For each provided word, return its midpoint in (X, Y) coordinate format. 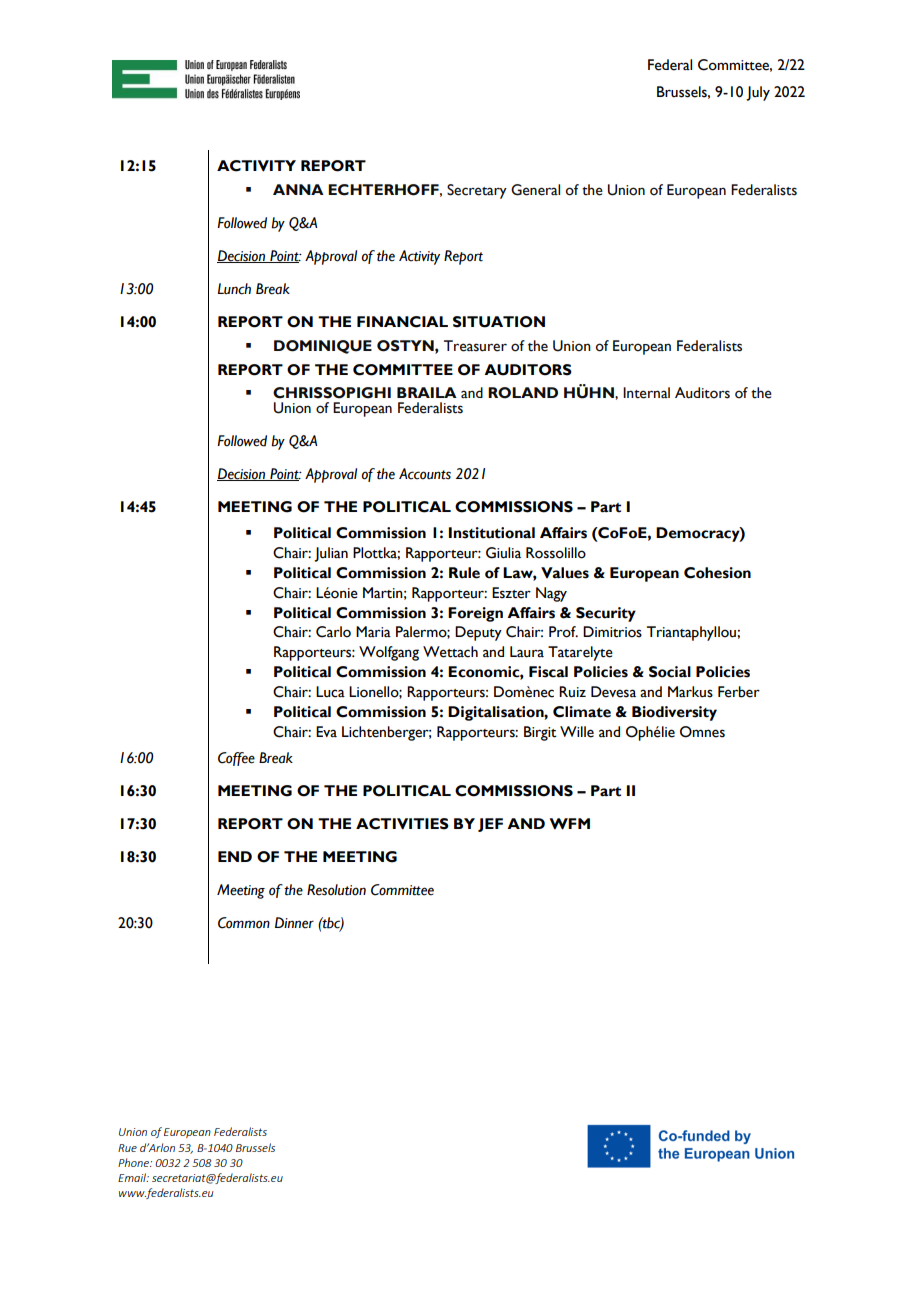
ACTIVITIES (402, 824)
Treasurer (475, 346)
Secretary (477, 191)
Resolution (336, 890)
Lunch (234, 289)
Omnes (702, 732)
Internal (646, 393)
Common (244, 923)
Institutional (492, 533)
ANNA (298, 189)
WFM (569, 824)
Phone (134, 1162)
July (758, 93)
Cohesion (717, 573)
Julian (331, 554)
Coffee (236, 759)
